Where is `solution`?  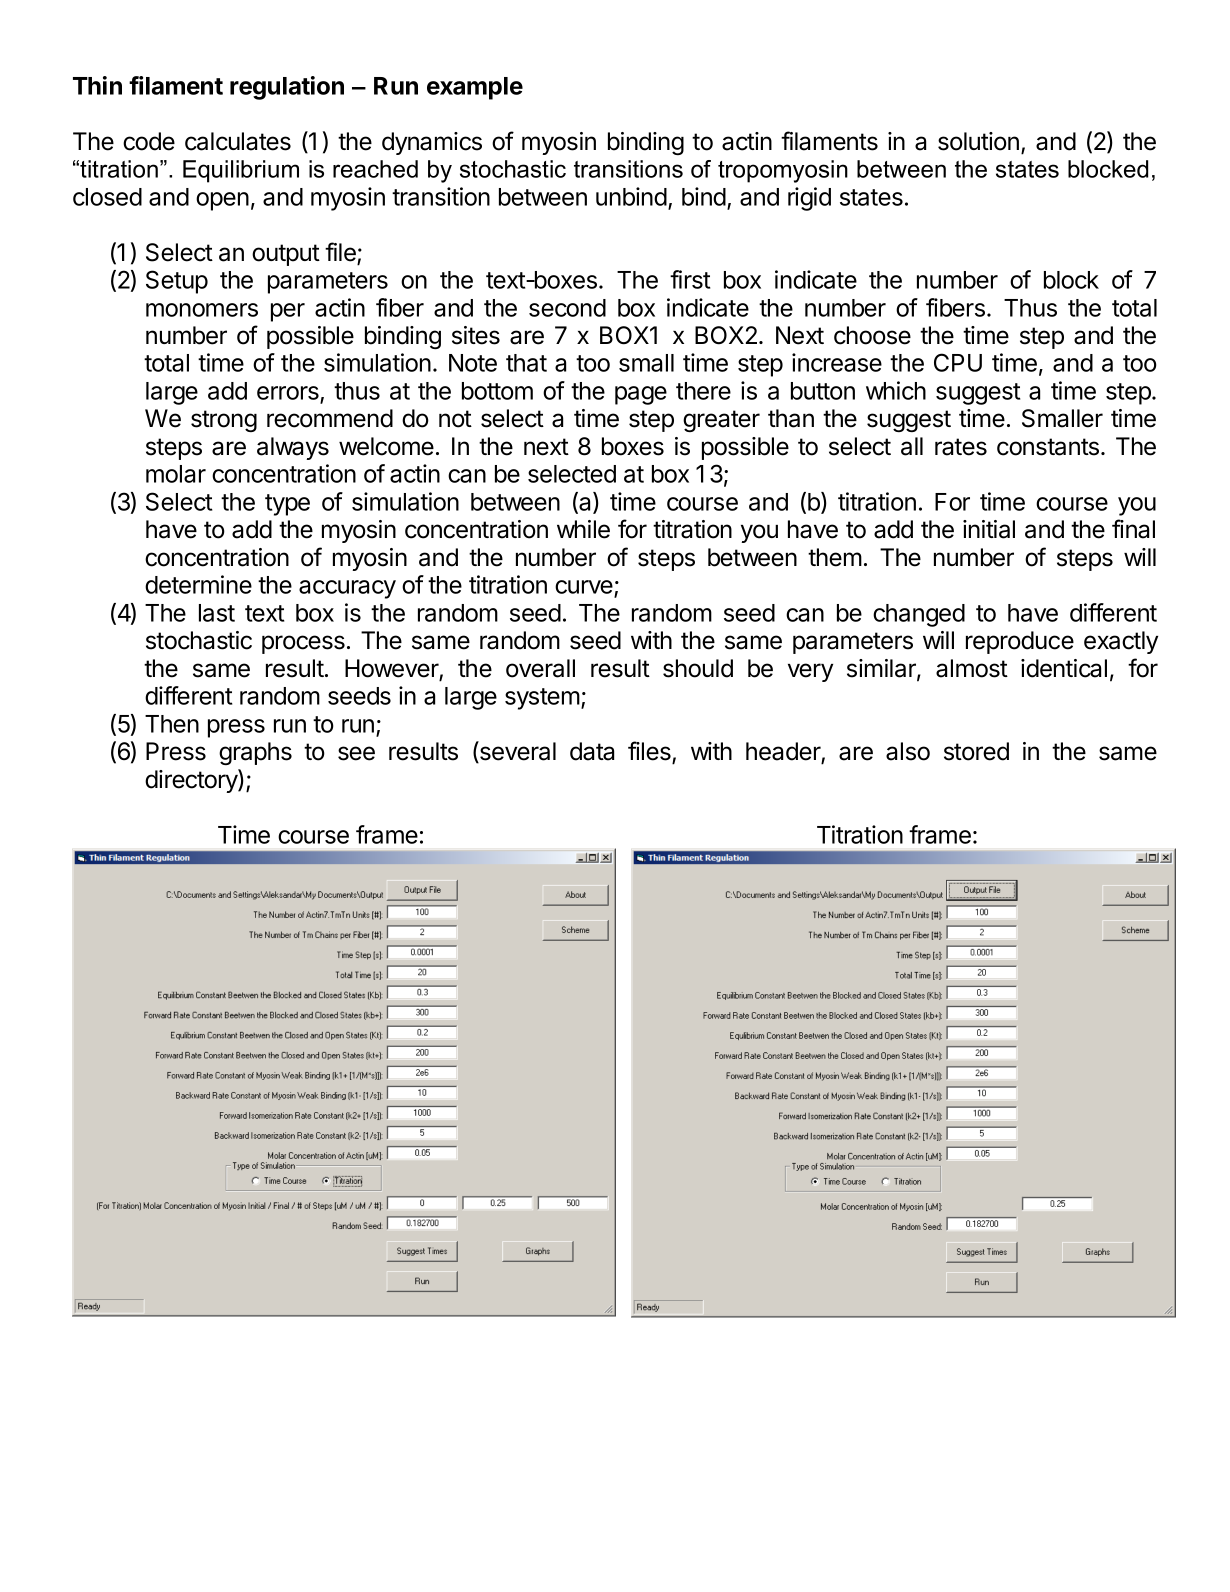
solution is located at coordinates (978, 141).
